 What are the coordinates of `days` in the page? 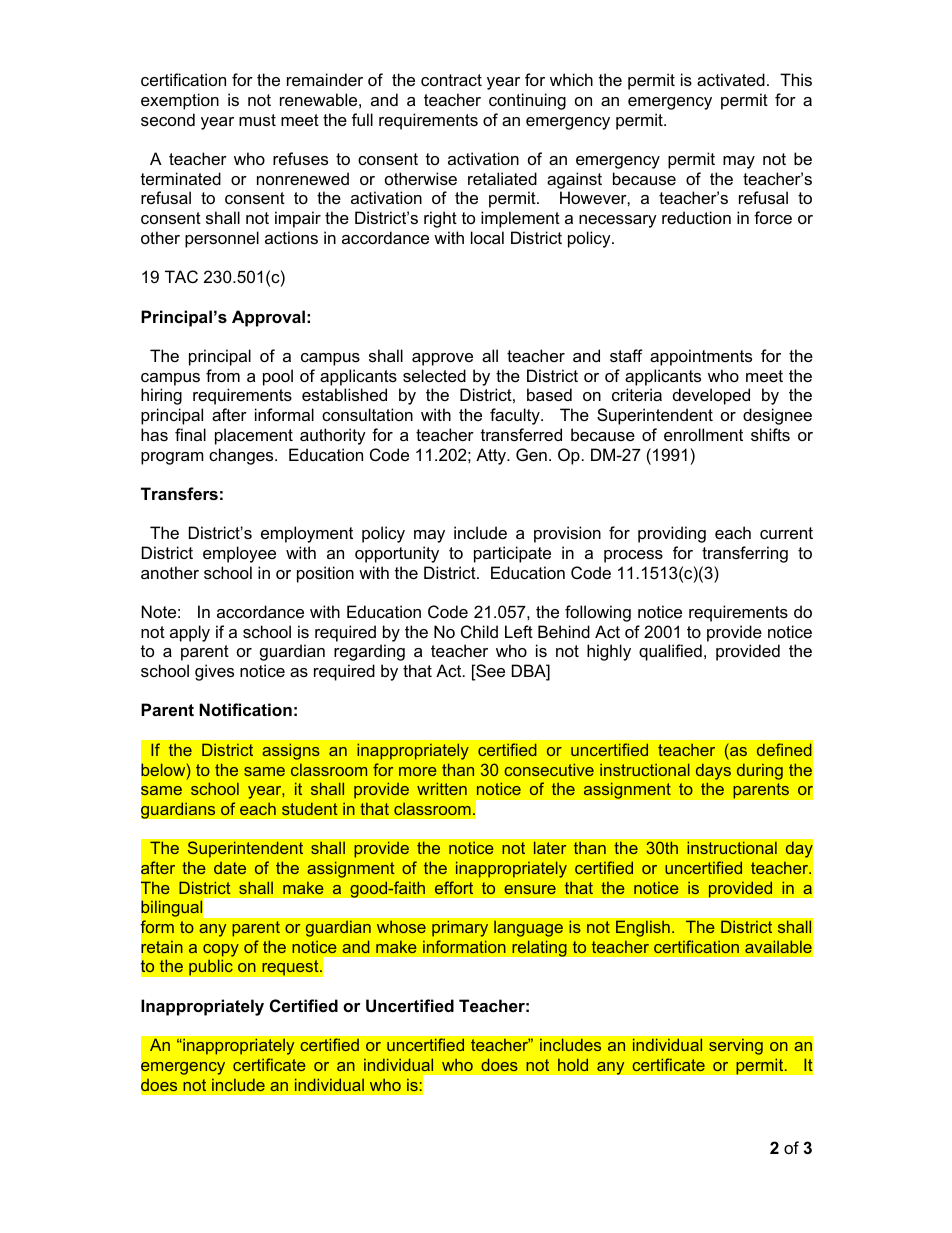 It's located at (713, 771).
